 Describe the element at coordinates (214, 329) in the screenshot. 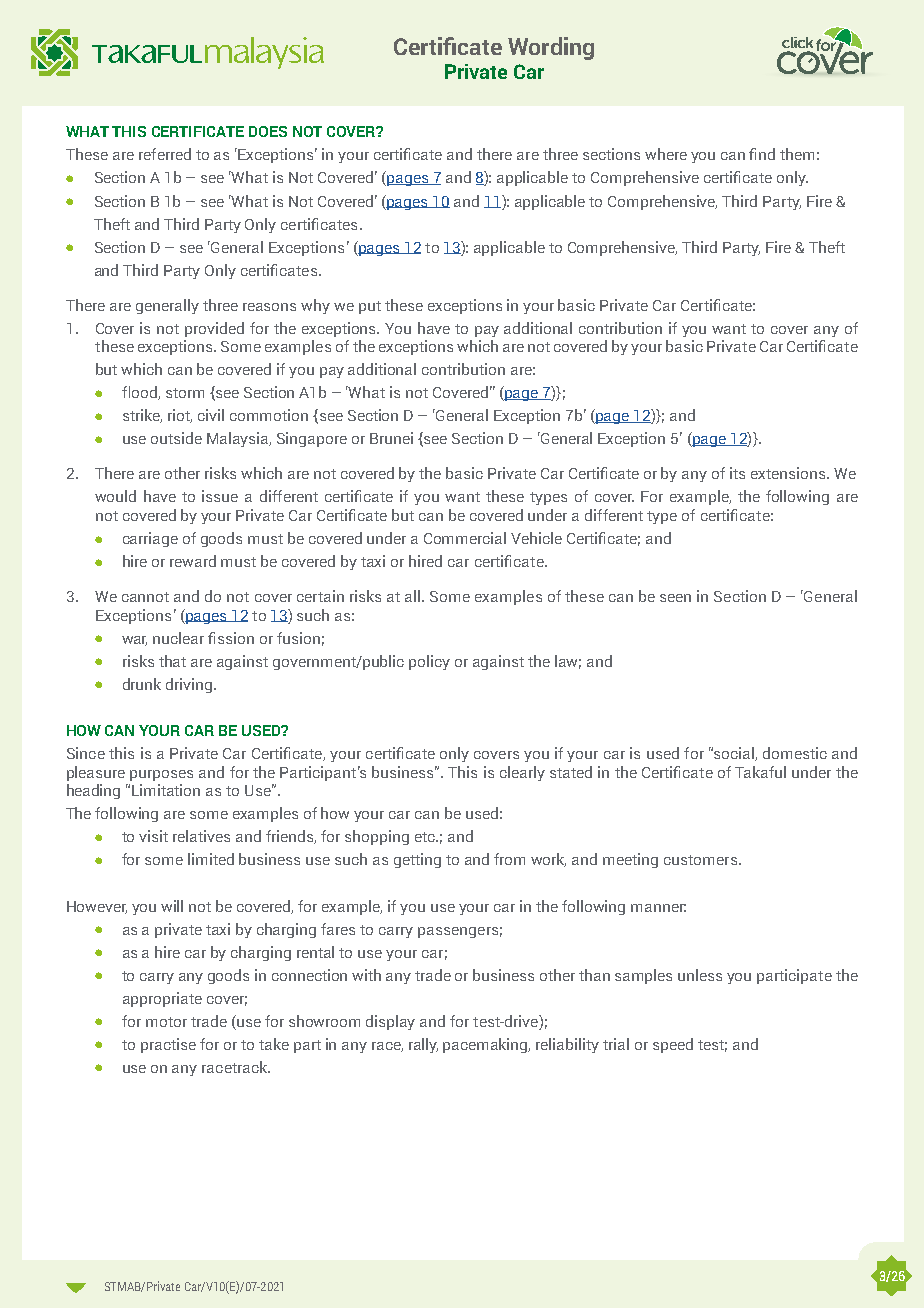

I see `provided` at that location.
